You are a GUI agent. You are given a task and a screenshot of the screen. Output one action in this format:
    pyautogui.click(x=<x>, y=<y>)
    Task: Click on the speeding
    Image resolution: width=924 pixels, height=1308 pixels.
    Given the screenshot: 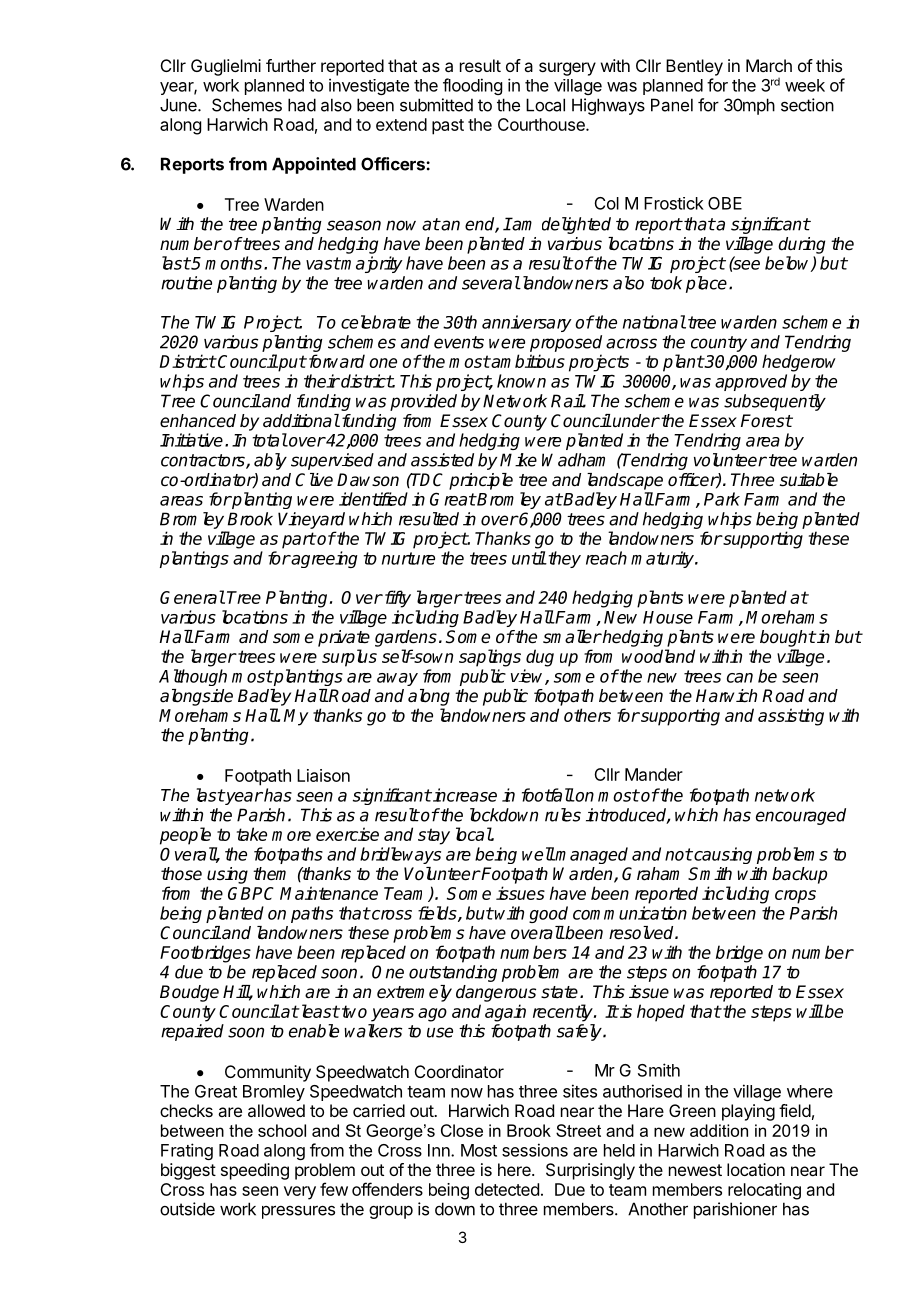 What is the action you would take?
    pyautogui.click(x=255, y=1171)
